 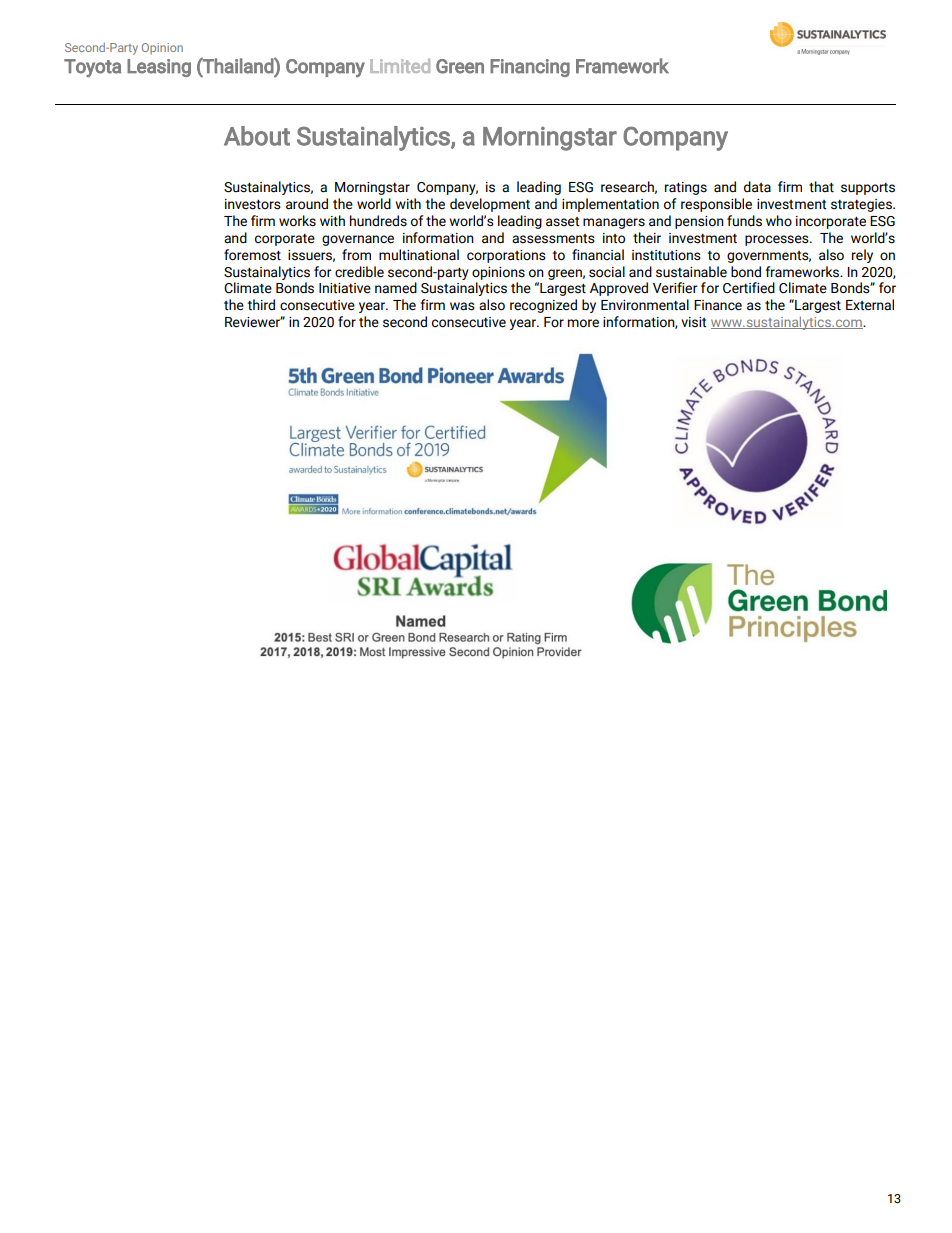 What do you see at coordinates (159, 68) in the screenshot?
I see `Leasing` at bounding box center [159, 68].
